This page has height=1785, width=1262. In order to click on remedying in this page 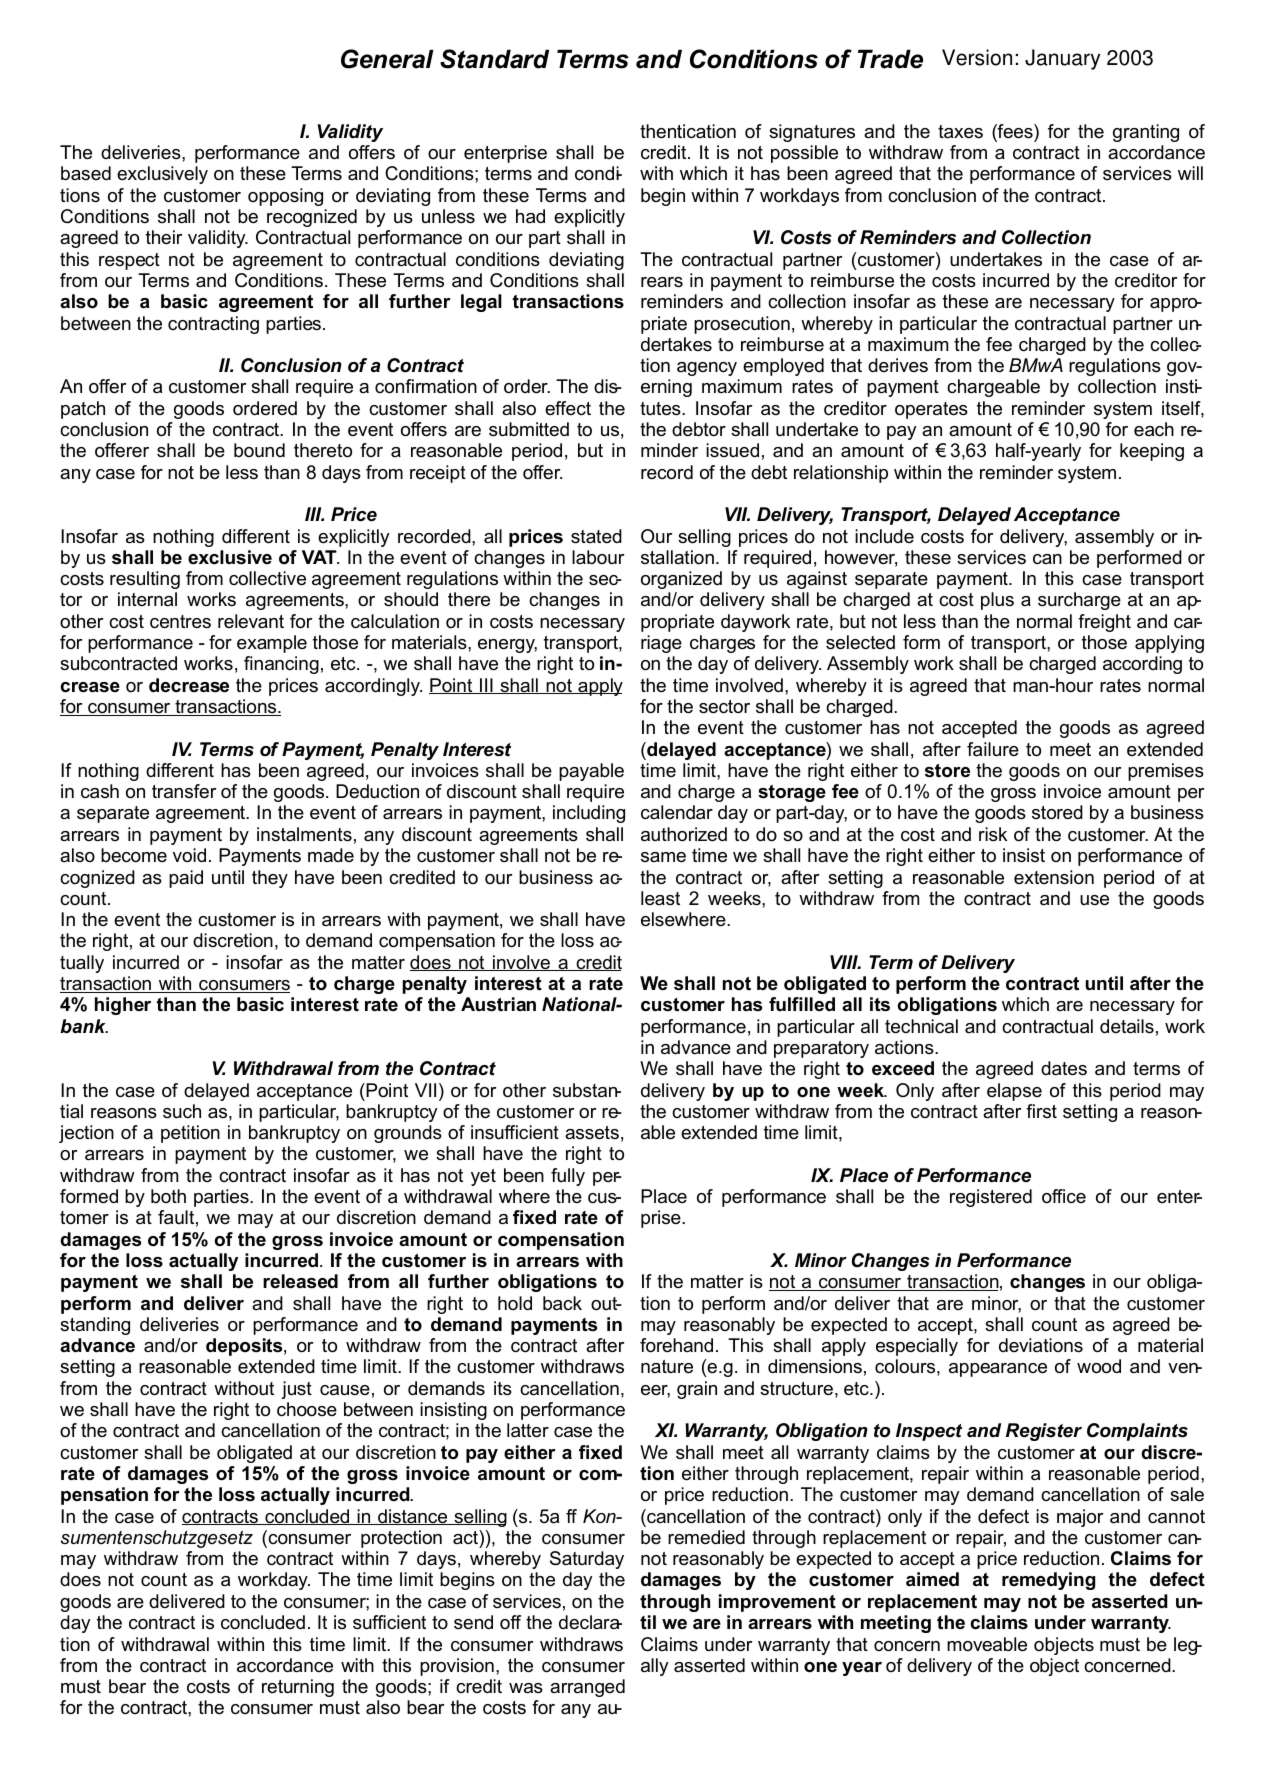, I will do `click(1048, 1581)`.
